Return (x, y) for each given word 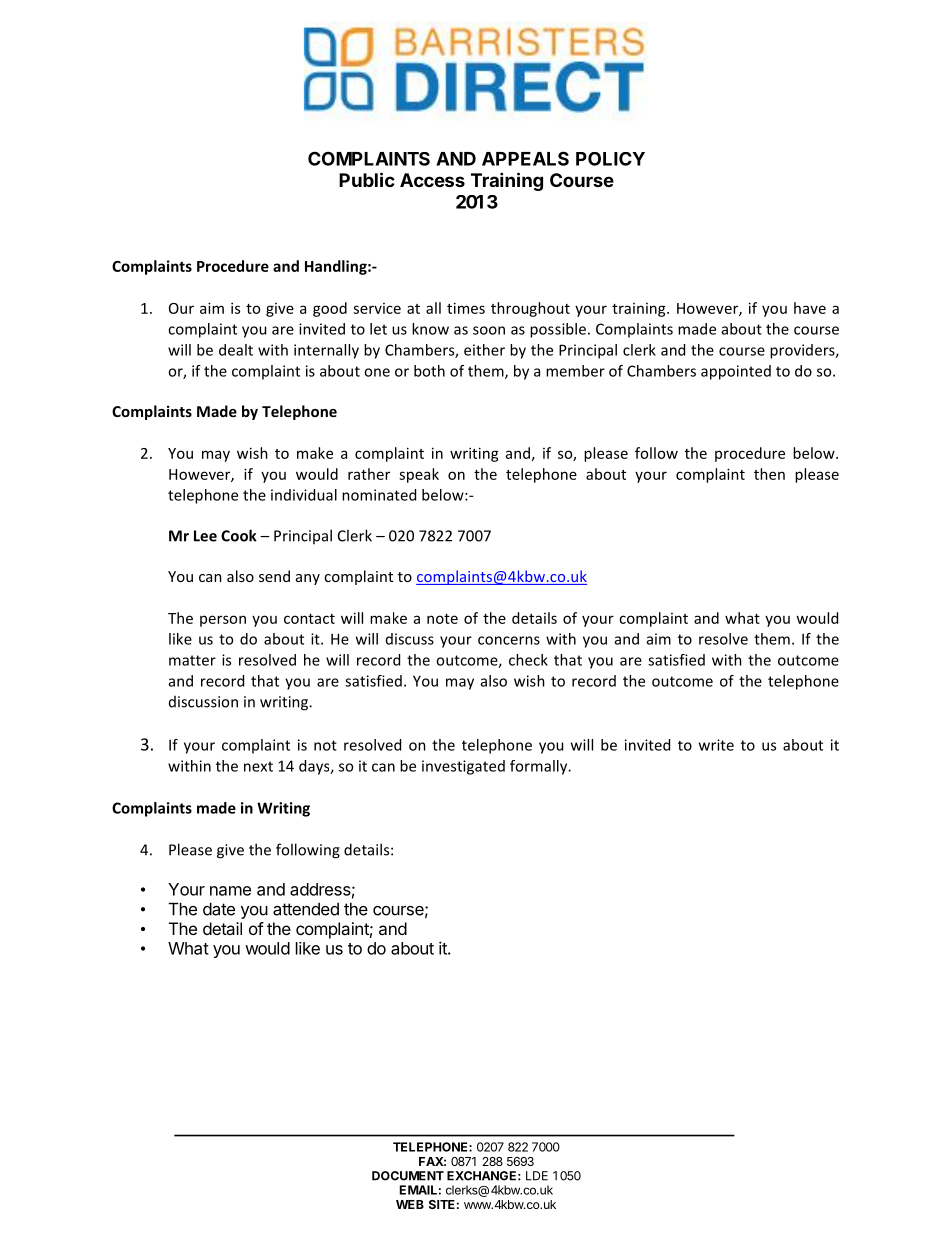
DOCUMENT (408, 1176)
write (716, 745)
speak (419, 475)
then (769, 474)
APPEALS (525, 158)
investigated (463, 767)
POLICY (610, 159)
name (230, 891)
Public (367, 179)
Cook (239, 535)
